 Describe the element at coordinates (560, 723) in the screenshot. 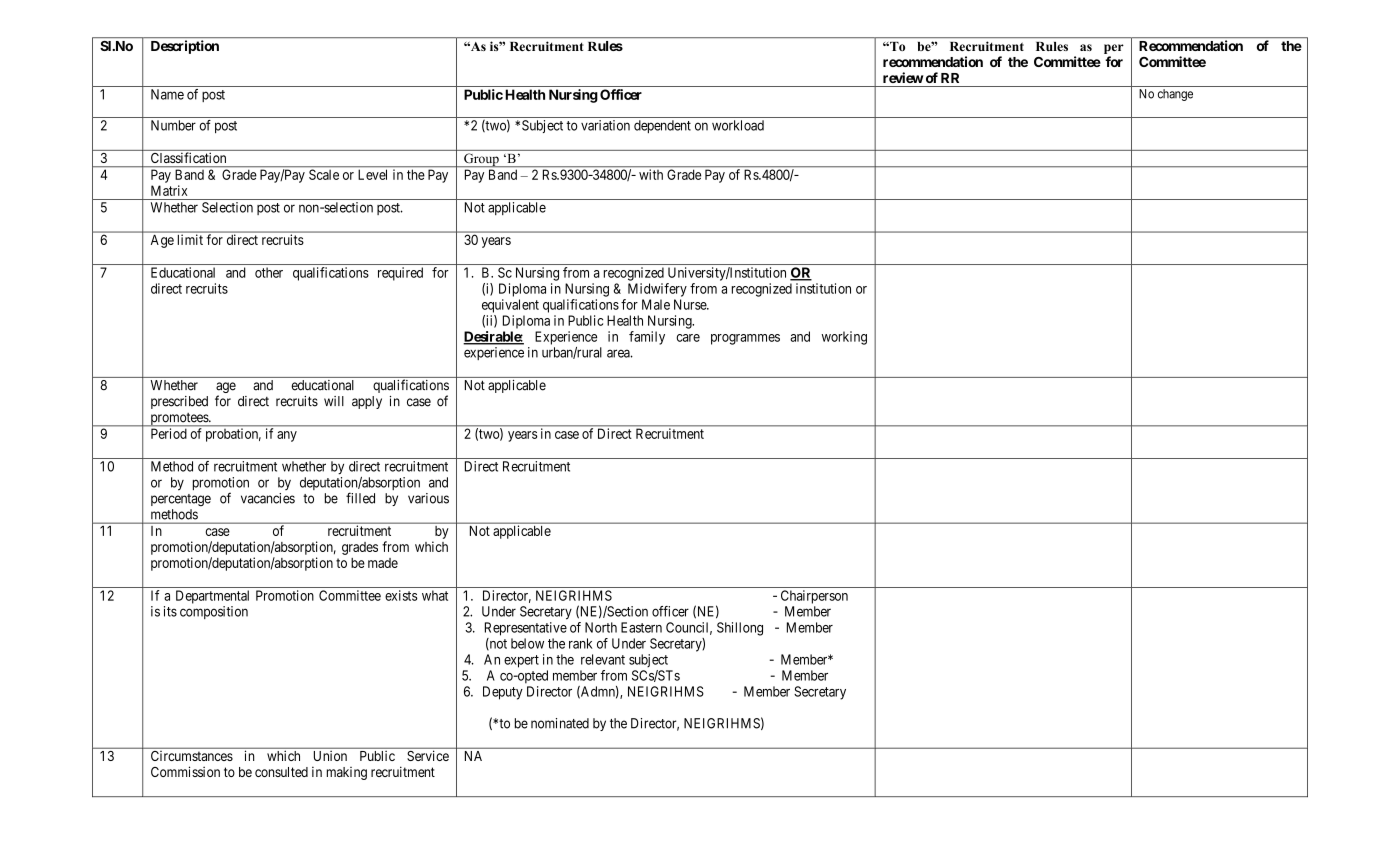

I see `nominated` at that location.
